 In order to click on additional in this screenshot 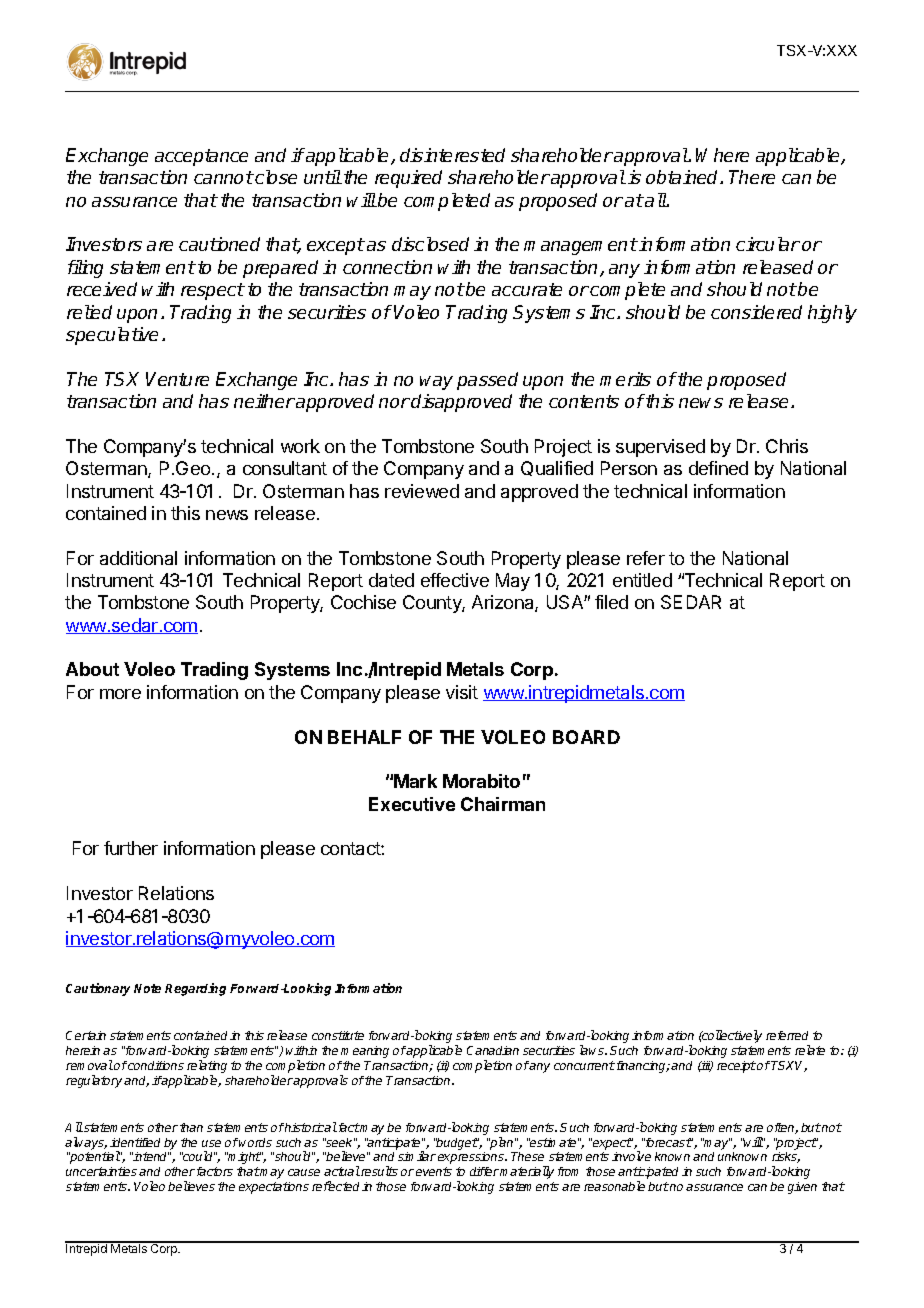, I will do `click(138, 558)`.
